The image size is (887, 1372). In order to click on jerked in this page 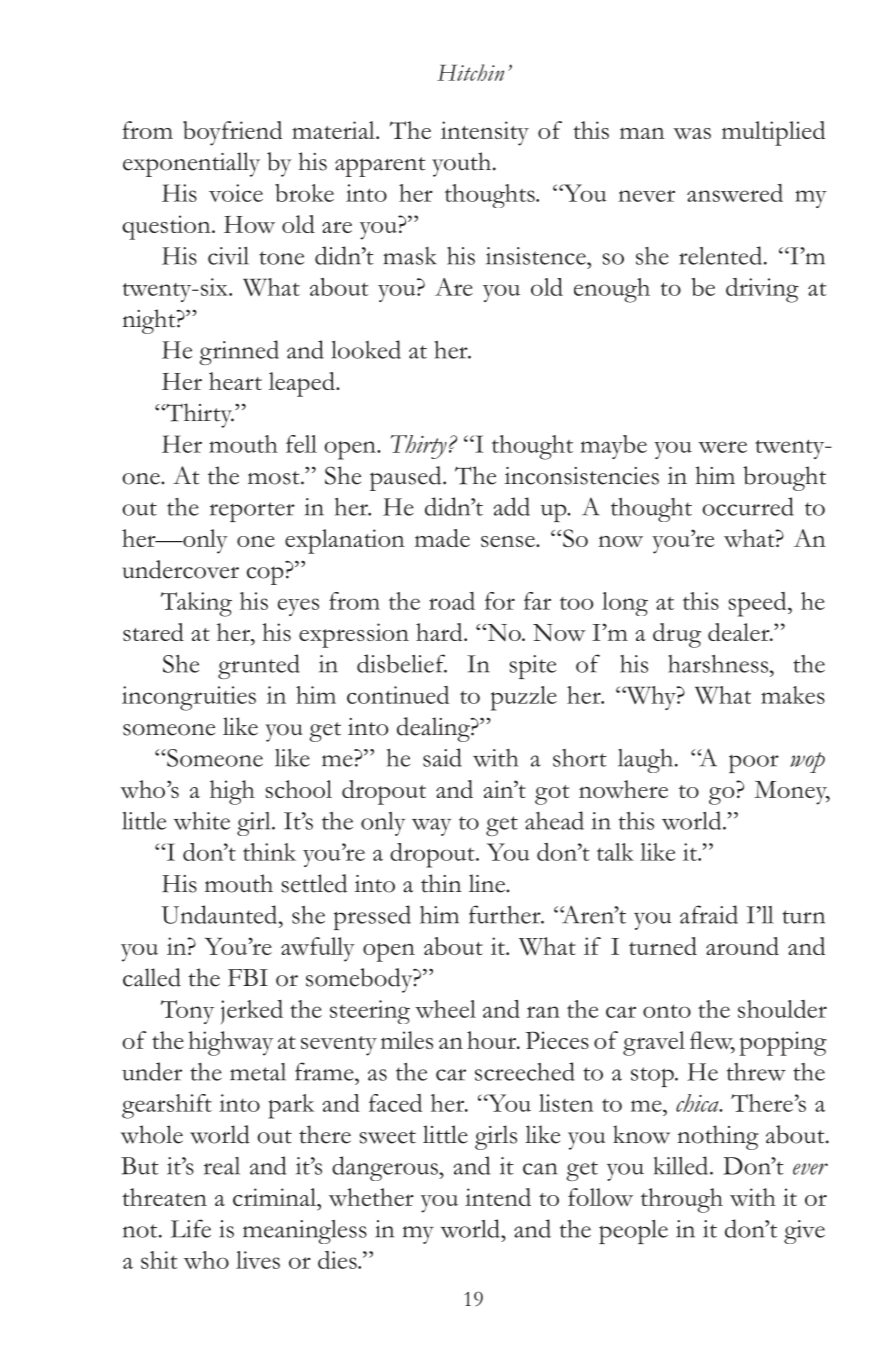, I will do `click(252, 1012)`.
